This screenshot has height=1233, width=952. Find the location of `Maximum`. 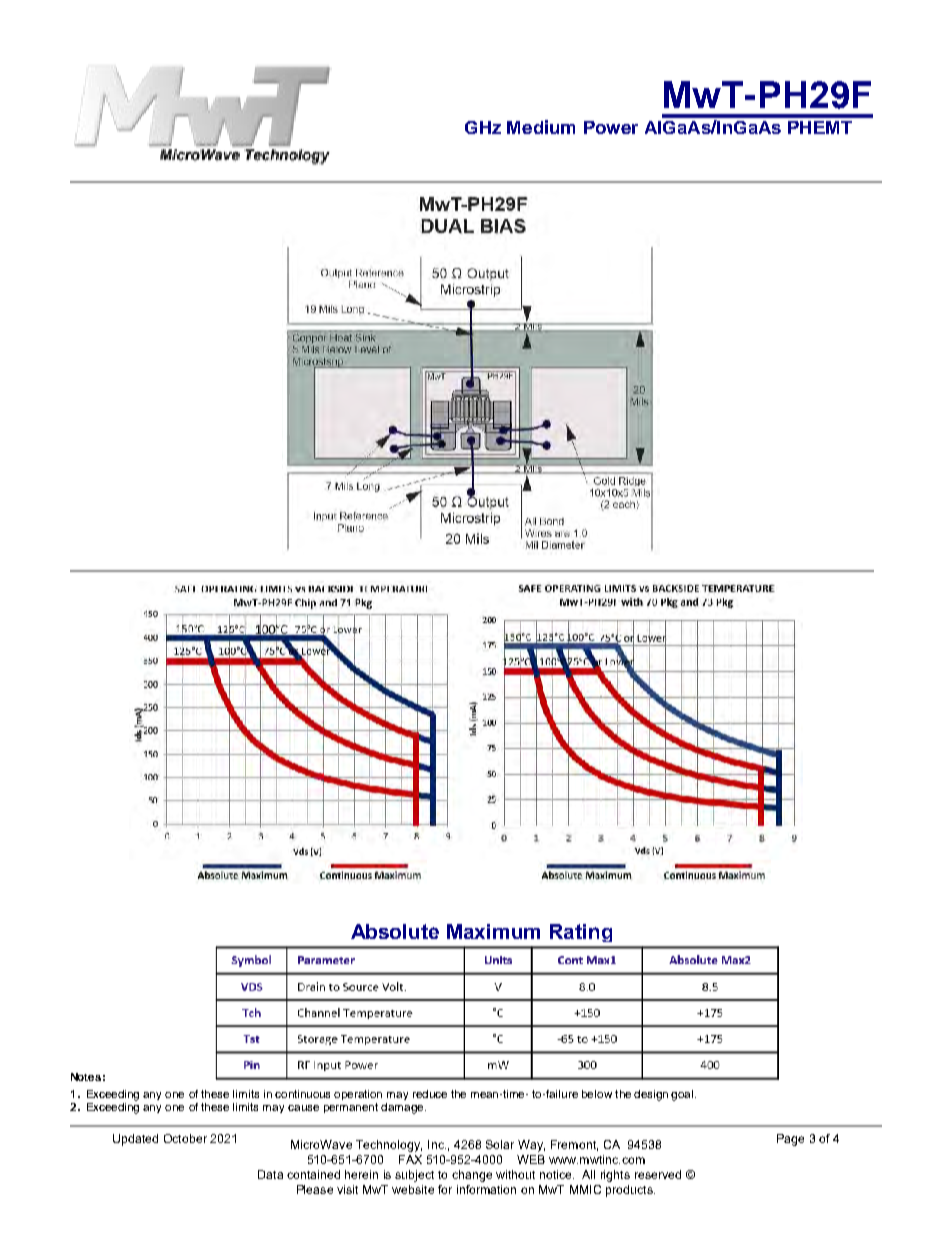

Maximum is located at coordinates (493, 931).
